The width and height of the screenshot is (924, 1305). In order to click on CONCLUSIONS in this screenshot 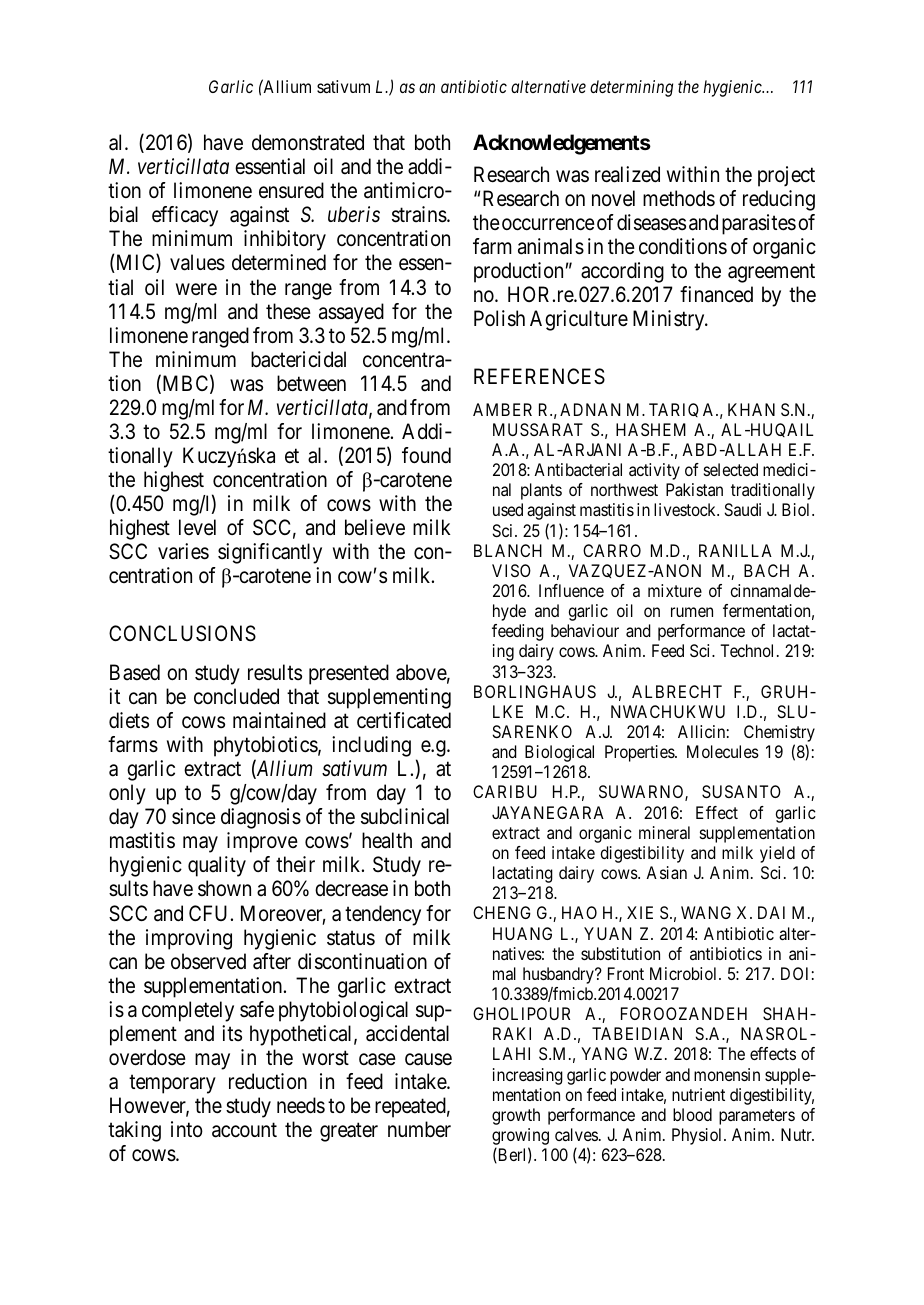, I will do `click(182, 633)`.
